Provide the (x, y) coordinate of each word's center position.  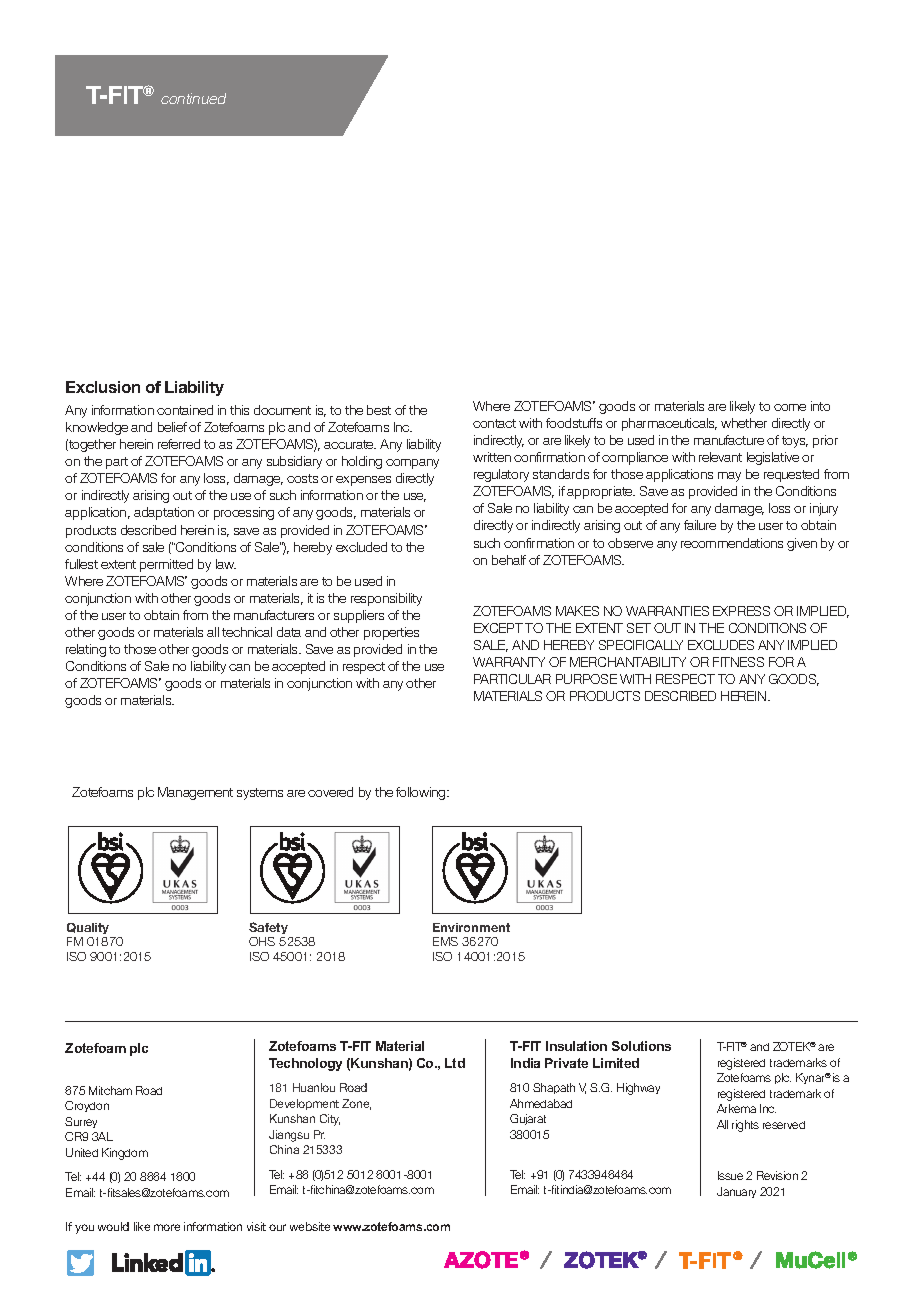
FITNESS (738, 662)
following (422, 793)
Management (195, 793)
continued (193, 98)
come (790, 407)
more (167, 1227)
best (379, 410)
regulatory (501, 475)
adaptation (164, 513)
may (729, 477)
